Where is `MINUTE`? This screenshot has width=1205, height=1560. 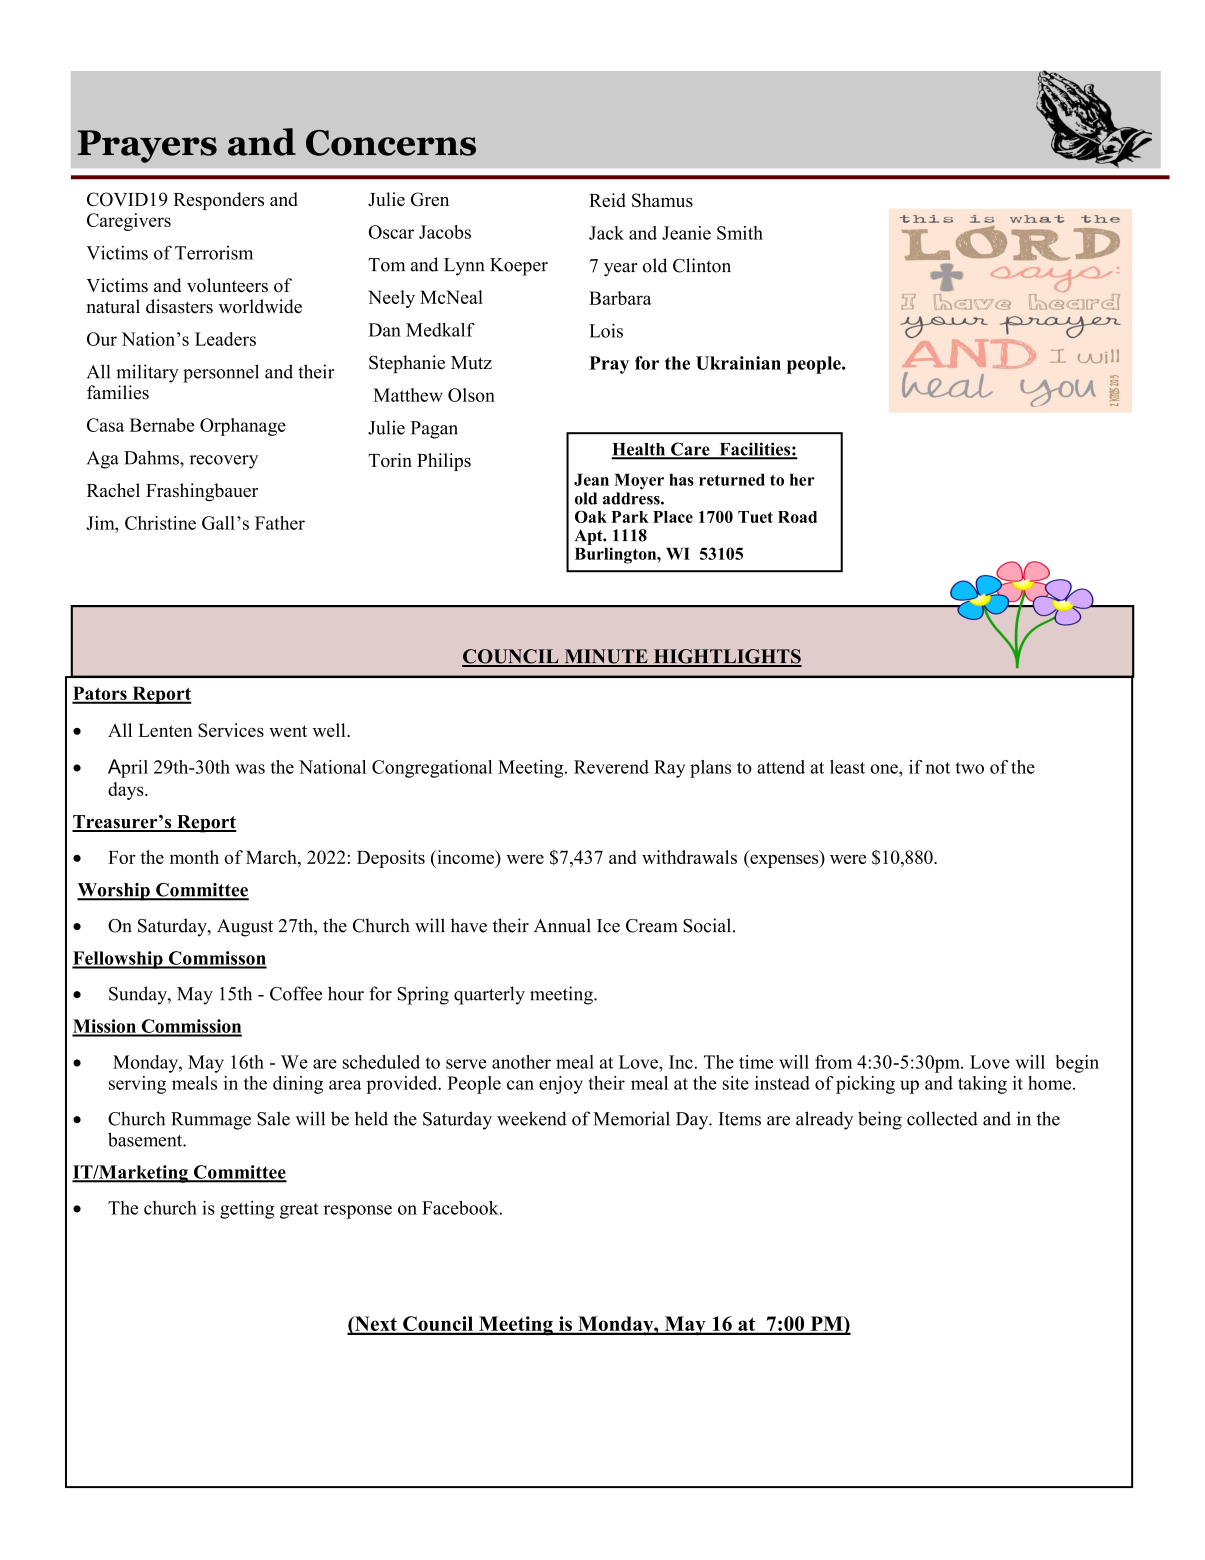
MINUTE is located at coordinates (606, 657).
